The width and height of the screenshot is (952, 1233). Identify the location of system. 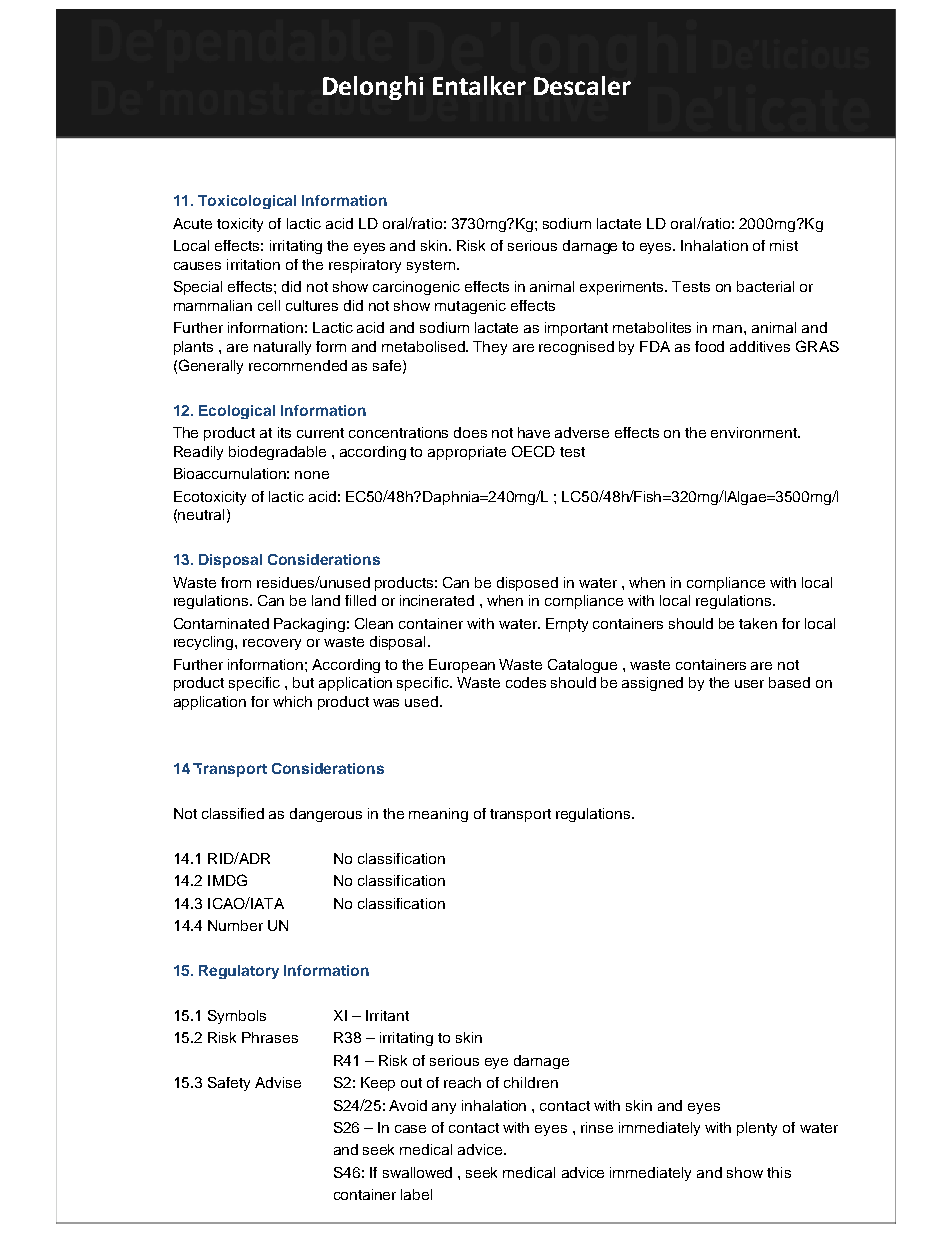
(431, 266).
